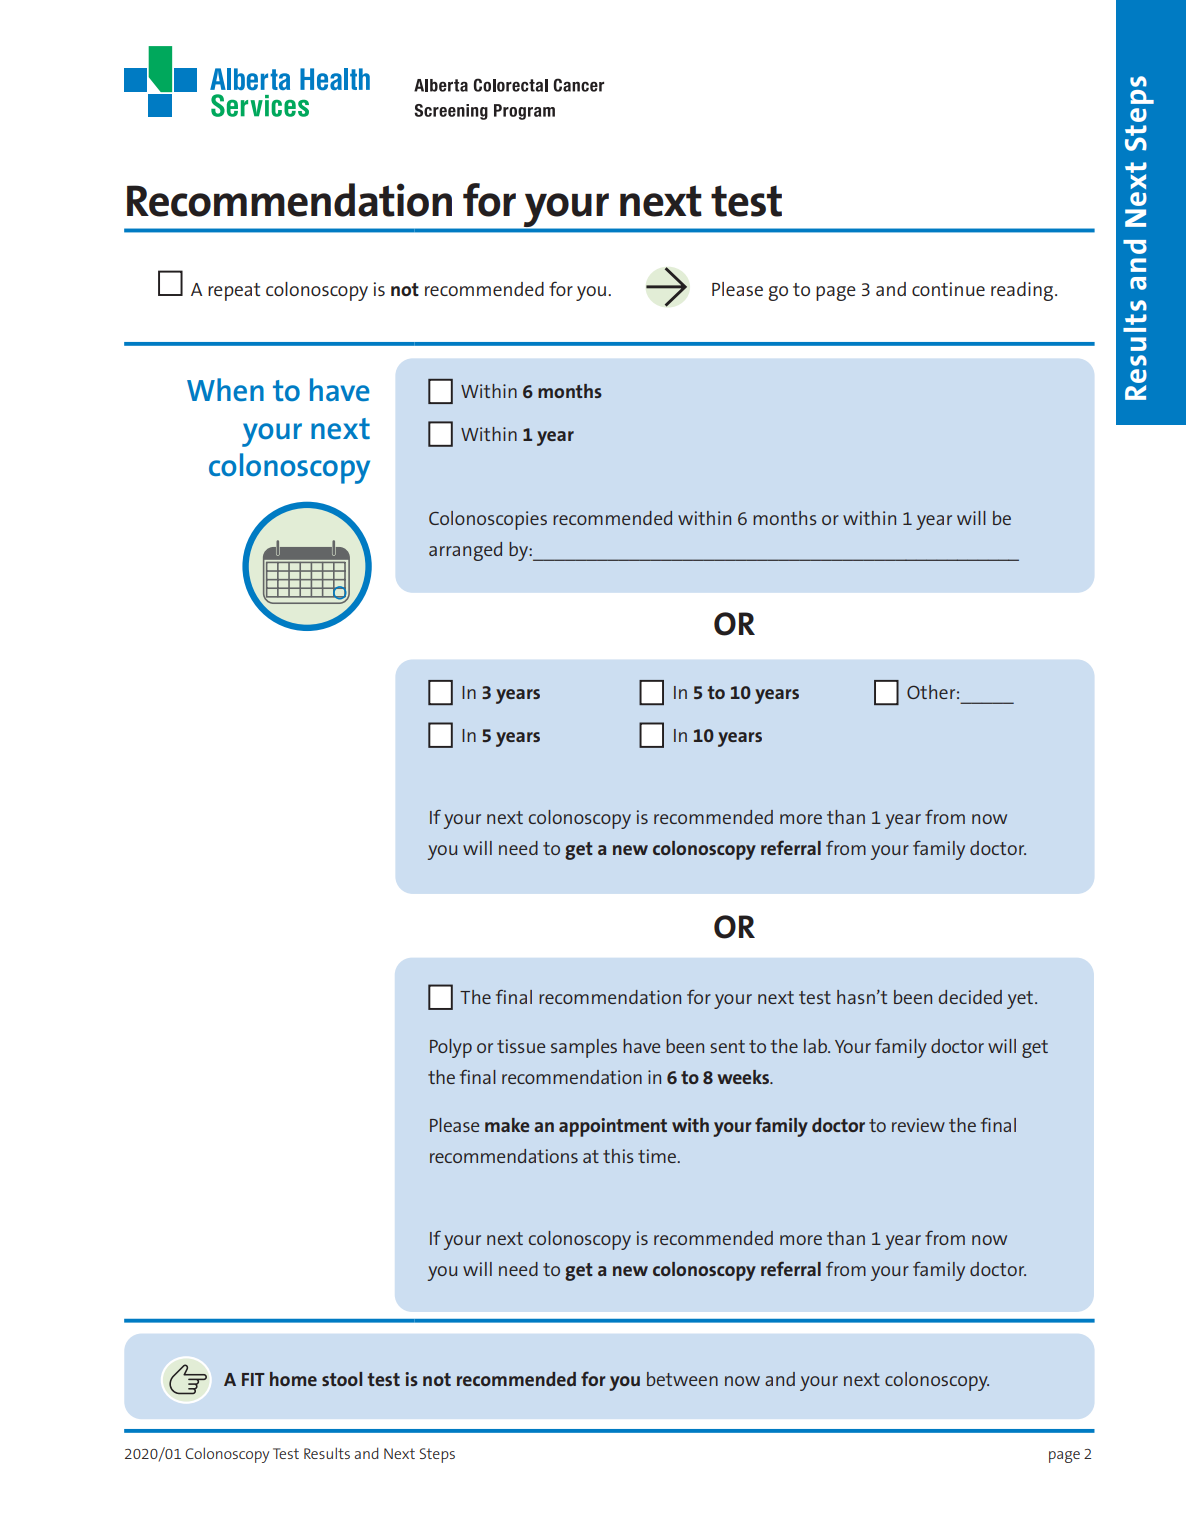 Image resolution: width=1186 pixels, height=1535 pixels. What do you see at coordinates (970, 997) in the screenshot?
I see `decided` at bounding box center [970, 997].
